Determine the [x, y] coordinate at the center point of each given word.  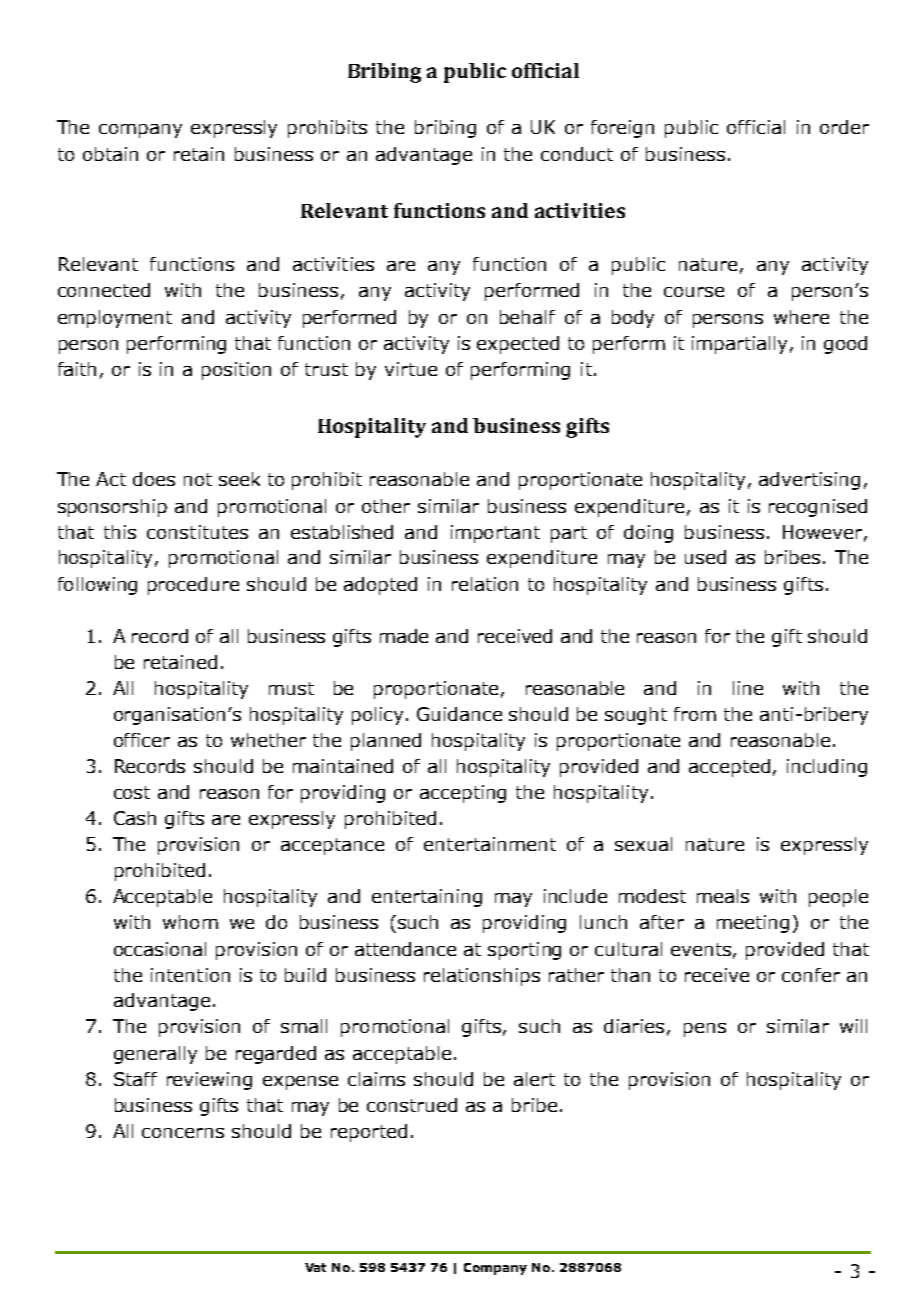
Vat [315, 1267]
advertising [809, 481]
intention [190, 975]
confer [811, 975]
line [748, 688]
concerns [183, 1133]
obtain [110, 154]
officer [142, 740]
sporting [524, 951]
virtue [411, 369]
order [844, 127]
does [154, 479]
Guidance [459, 714]
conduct [577, 154]
